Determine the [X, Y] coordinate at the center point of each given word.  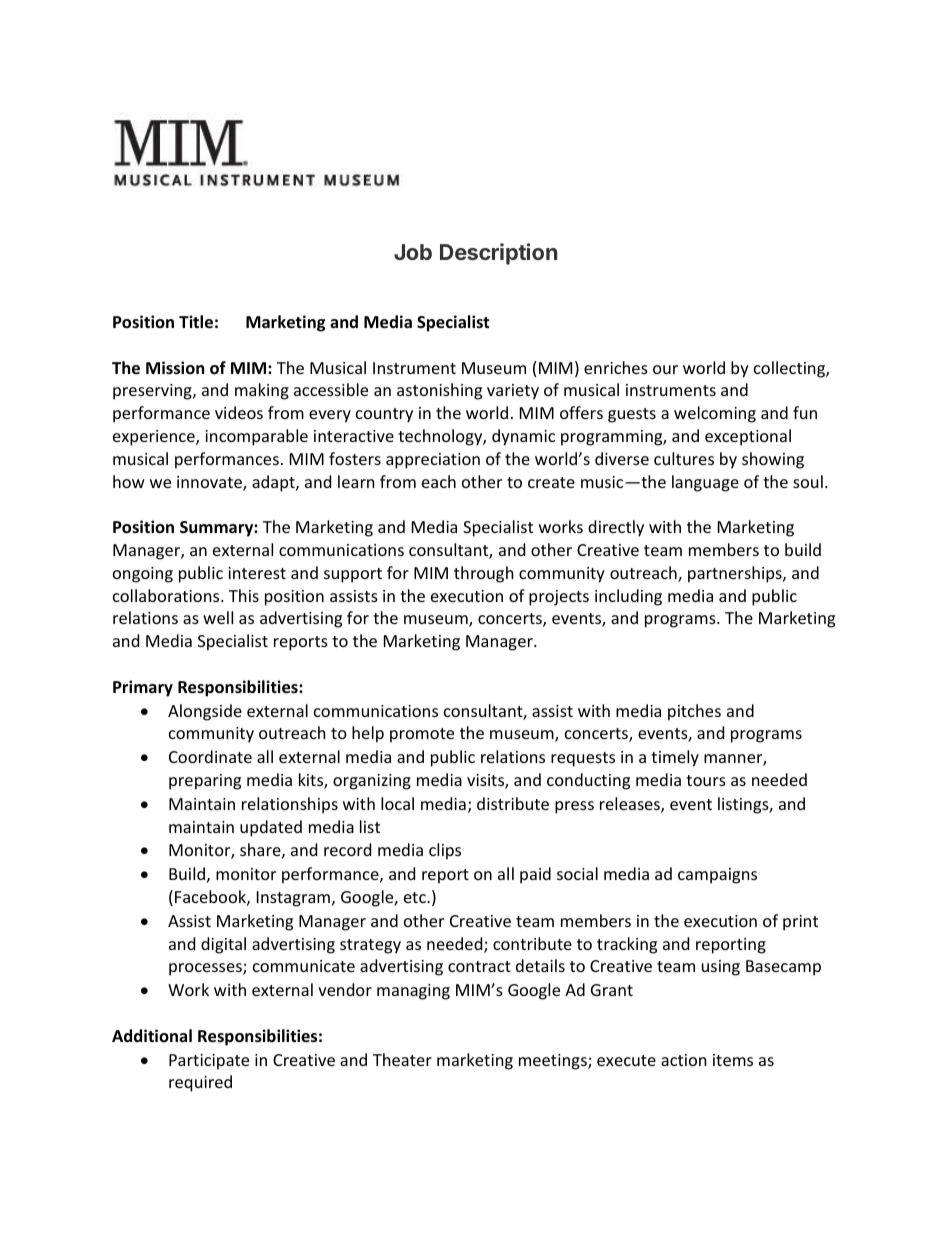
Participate [209, 1062]
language [705, 483]
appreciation [433, 461]
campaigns [717, 876]
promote [422, 735]
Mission [175, 368]
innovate [210, 483]
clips [445, 851]
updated [271, 828]
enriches [616, 367]
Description [498, 254]
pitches [694, 712]
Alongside [205, 712]
